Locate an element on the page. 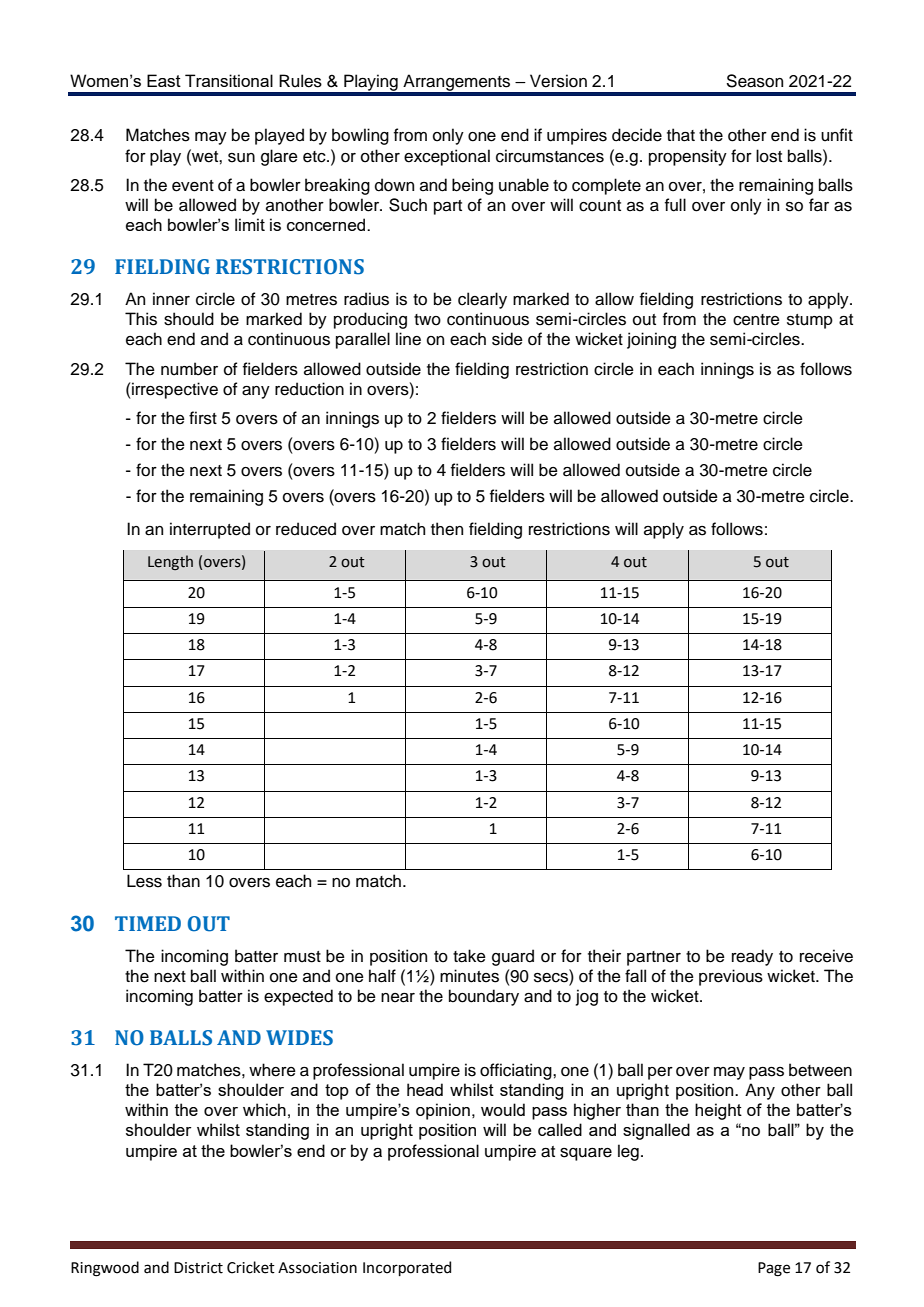 The image size is (924, 1307). Transitional is located at coordinates (229, 80).
